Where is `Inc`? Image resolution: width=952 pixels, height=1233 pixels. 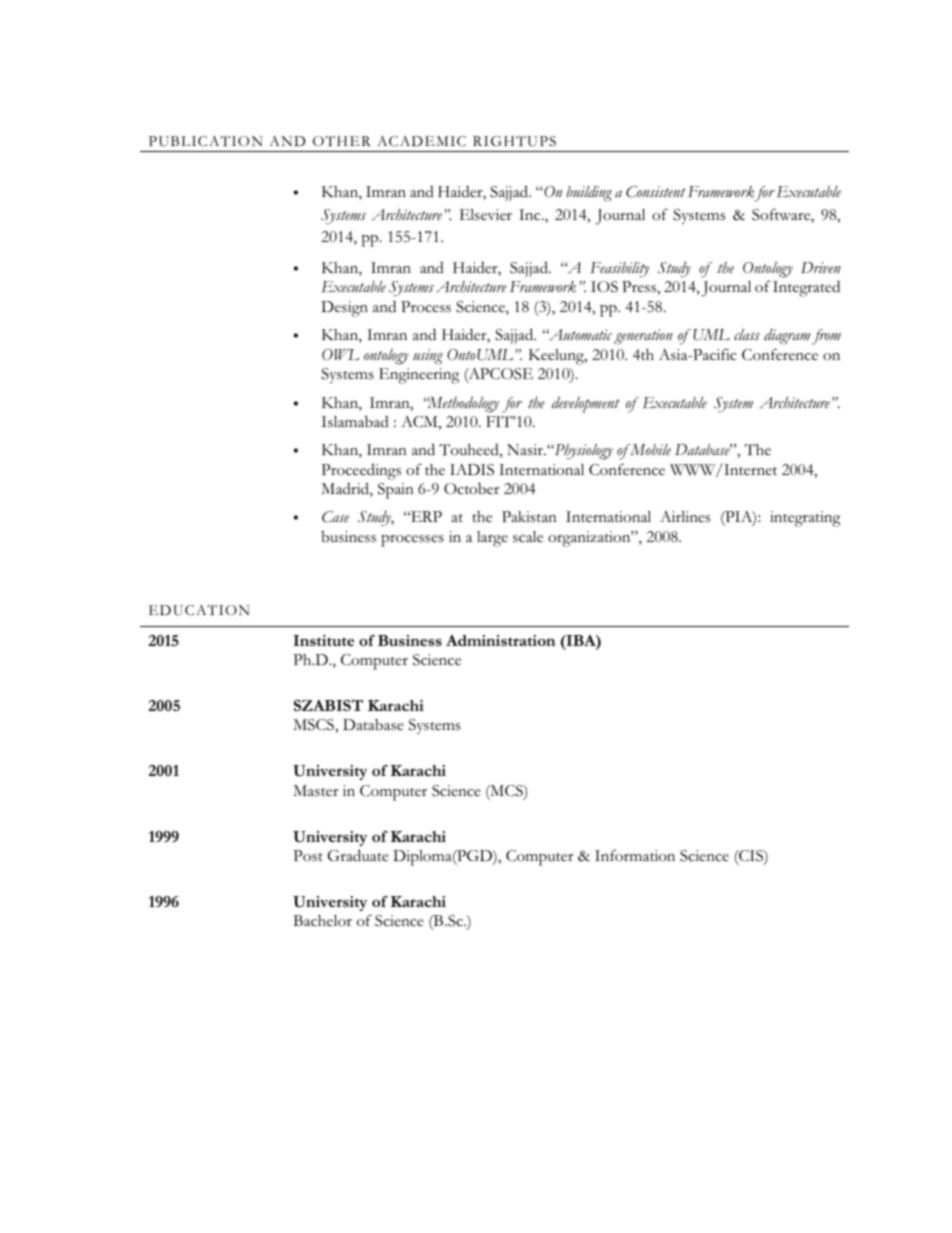 Inc is located at coordinates (531, 215).
